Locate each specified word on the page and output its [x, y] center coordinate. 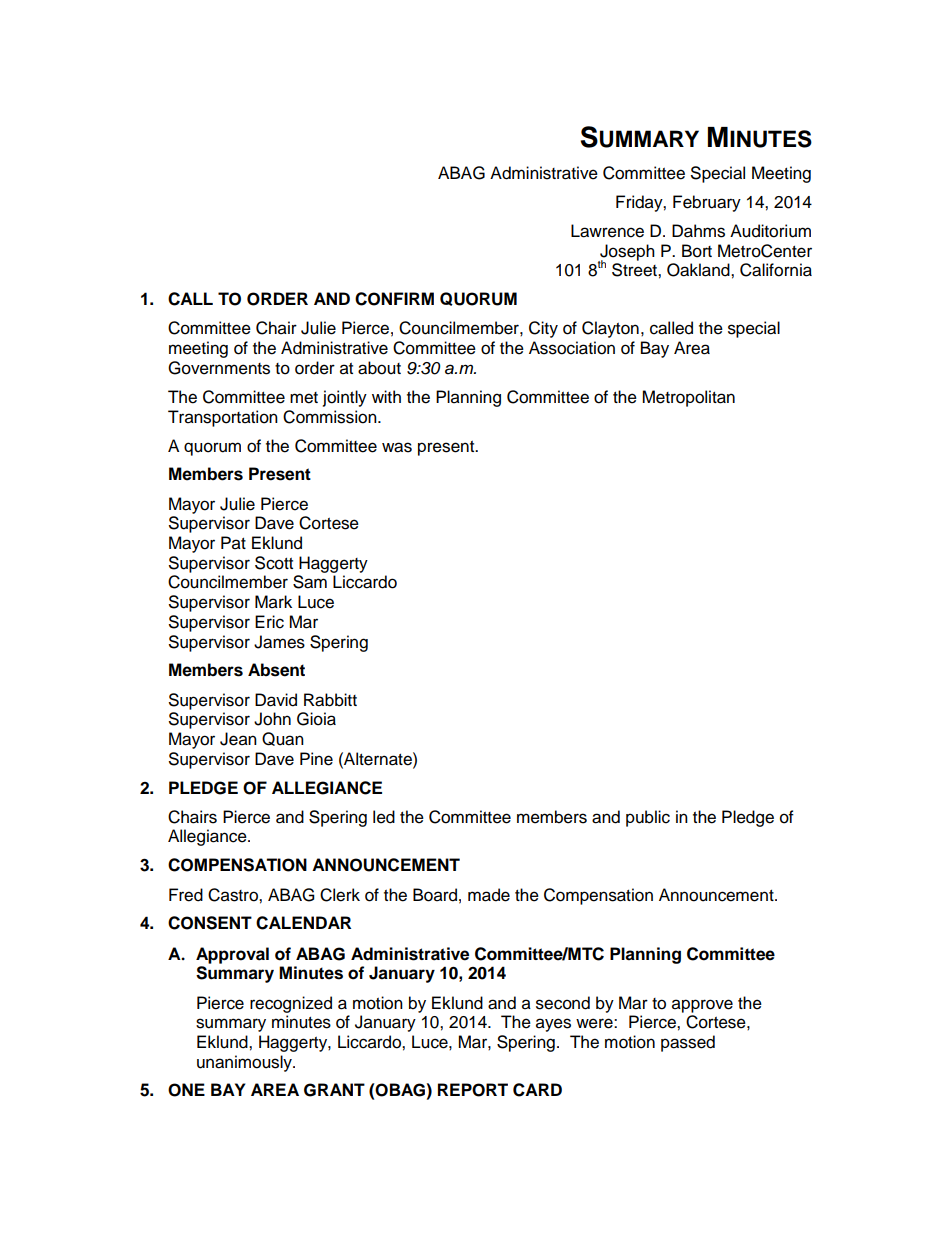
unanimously [245, 1063]
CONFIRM [394, 299]
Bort [697, 251]
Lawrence [607, 231]
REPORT [473, 1090]
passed [688, 1043]
